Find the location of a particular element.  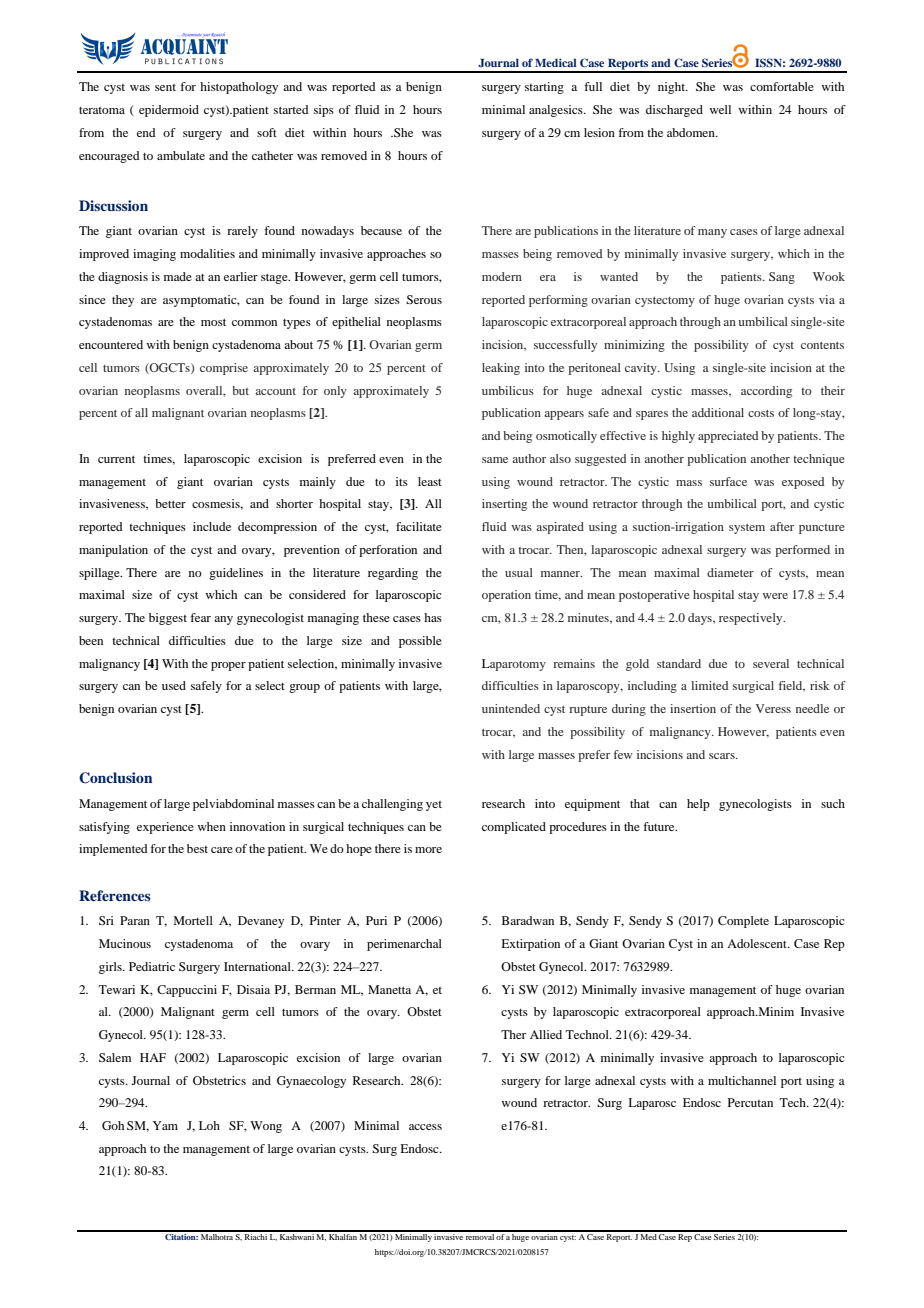

well is located at coordinates (720, 109).
